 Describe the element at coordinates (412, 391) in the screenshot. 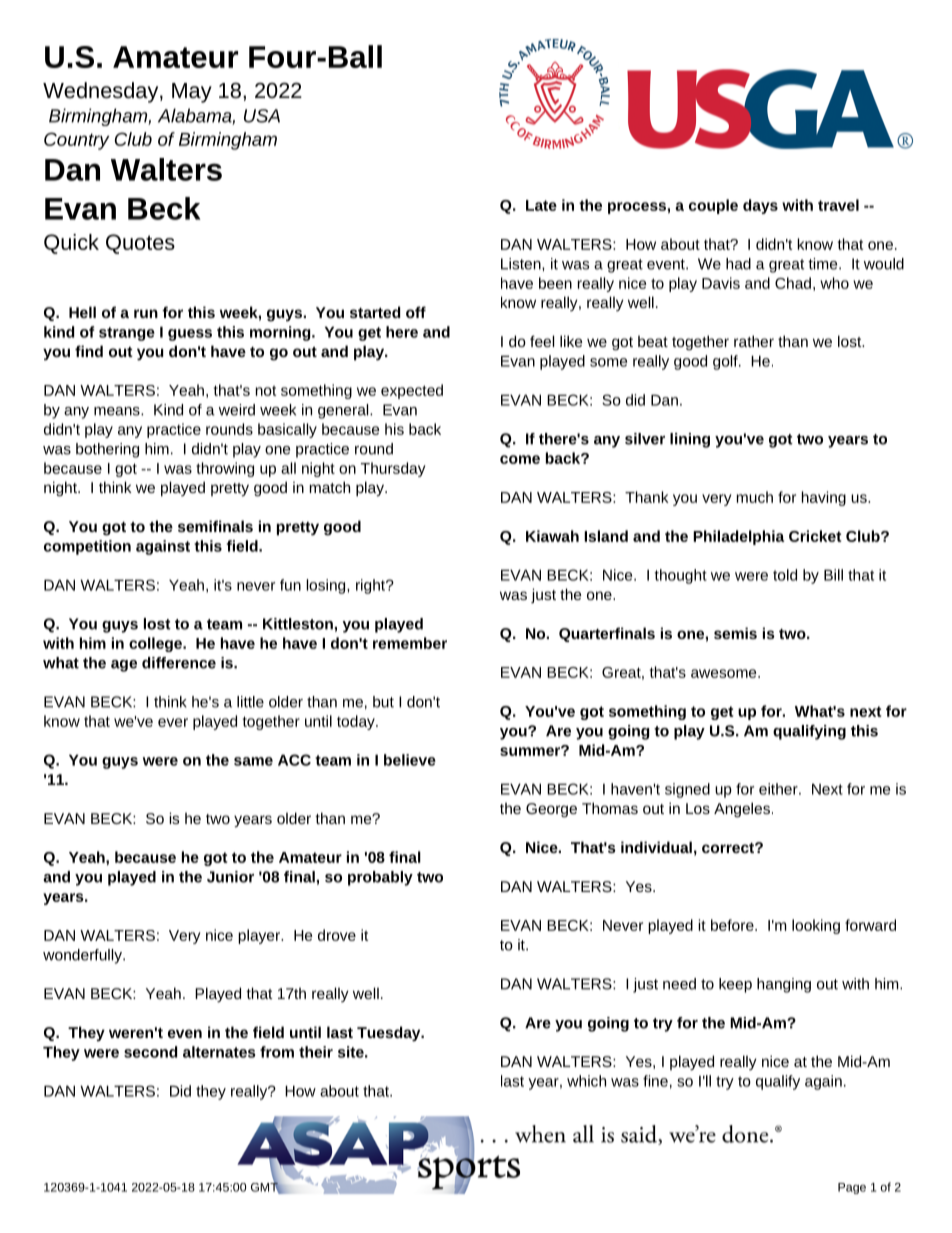

I see `expected` at that location.
